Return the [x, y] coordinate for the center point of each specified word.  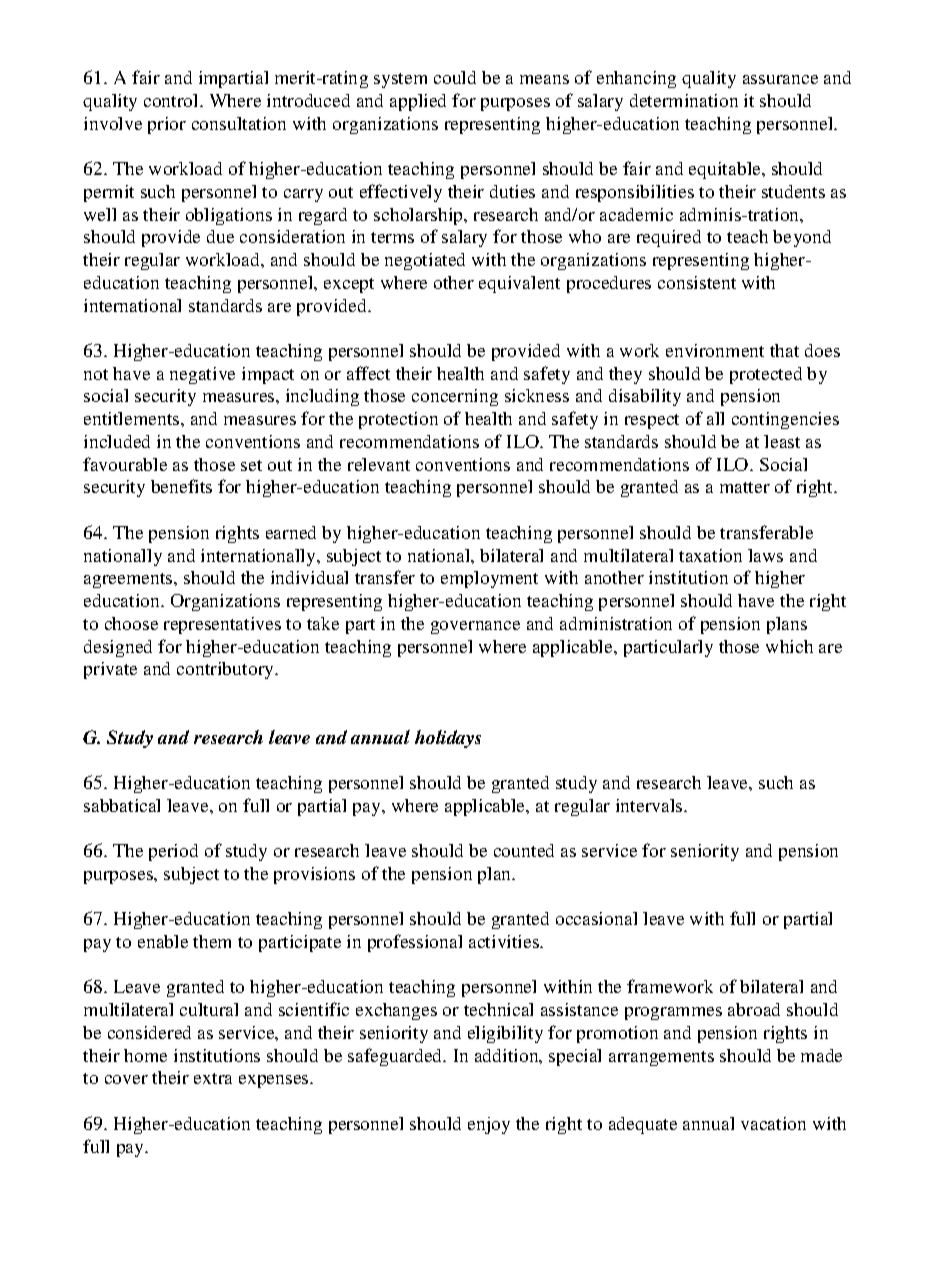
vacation [773, 1123]
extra [213, 1078]
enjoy [489, 1125]
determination [684, 100]
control [172, 100]
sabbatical [122, 805]
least [782, 441]
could [455, 77]
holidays [448, 739]
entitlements [133, 418]
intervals [650, 805]
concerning [455, 397]
